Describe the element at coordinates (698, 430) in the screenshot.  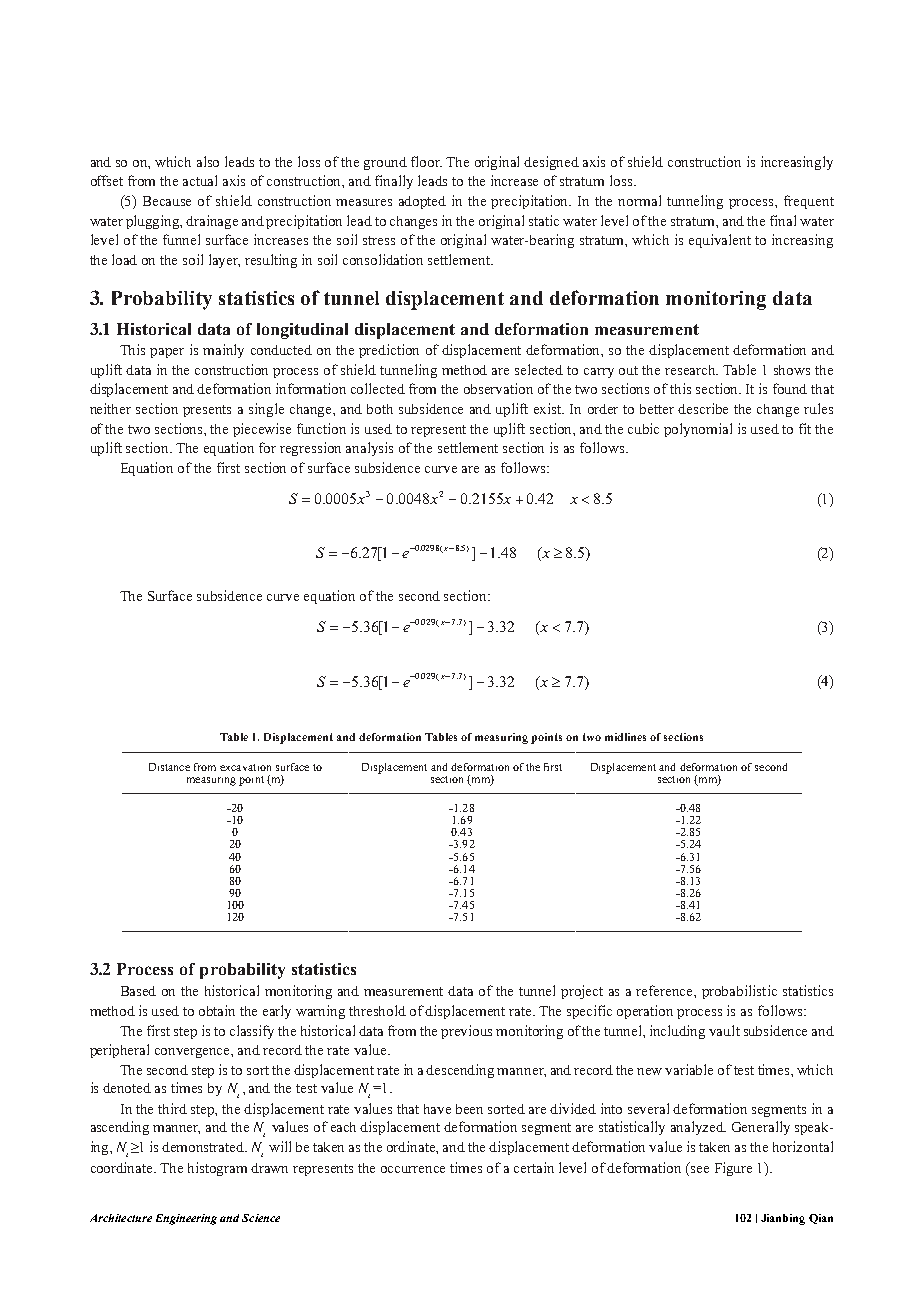
I see `polynomial` at that location.
